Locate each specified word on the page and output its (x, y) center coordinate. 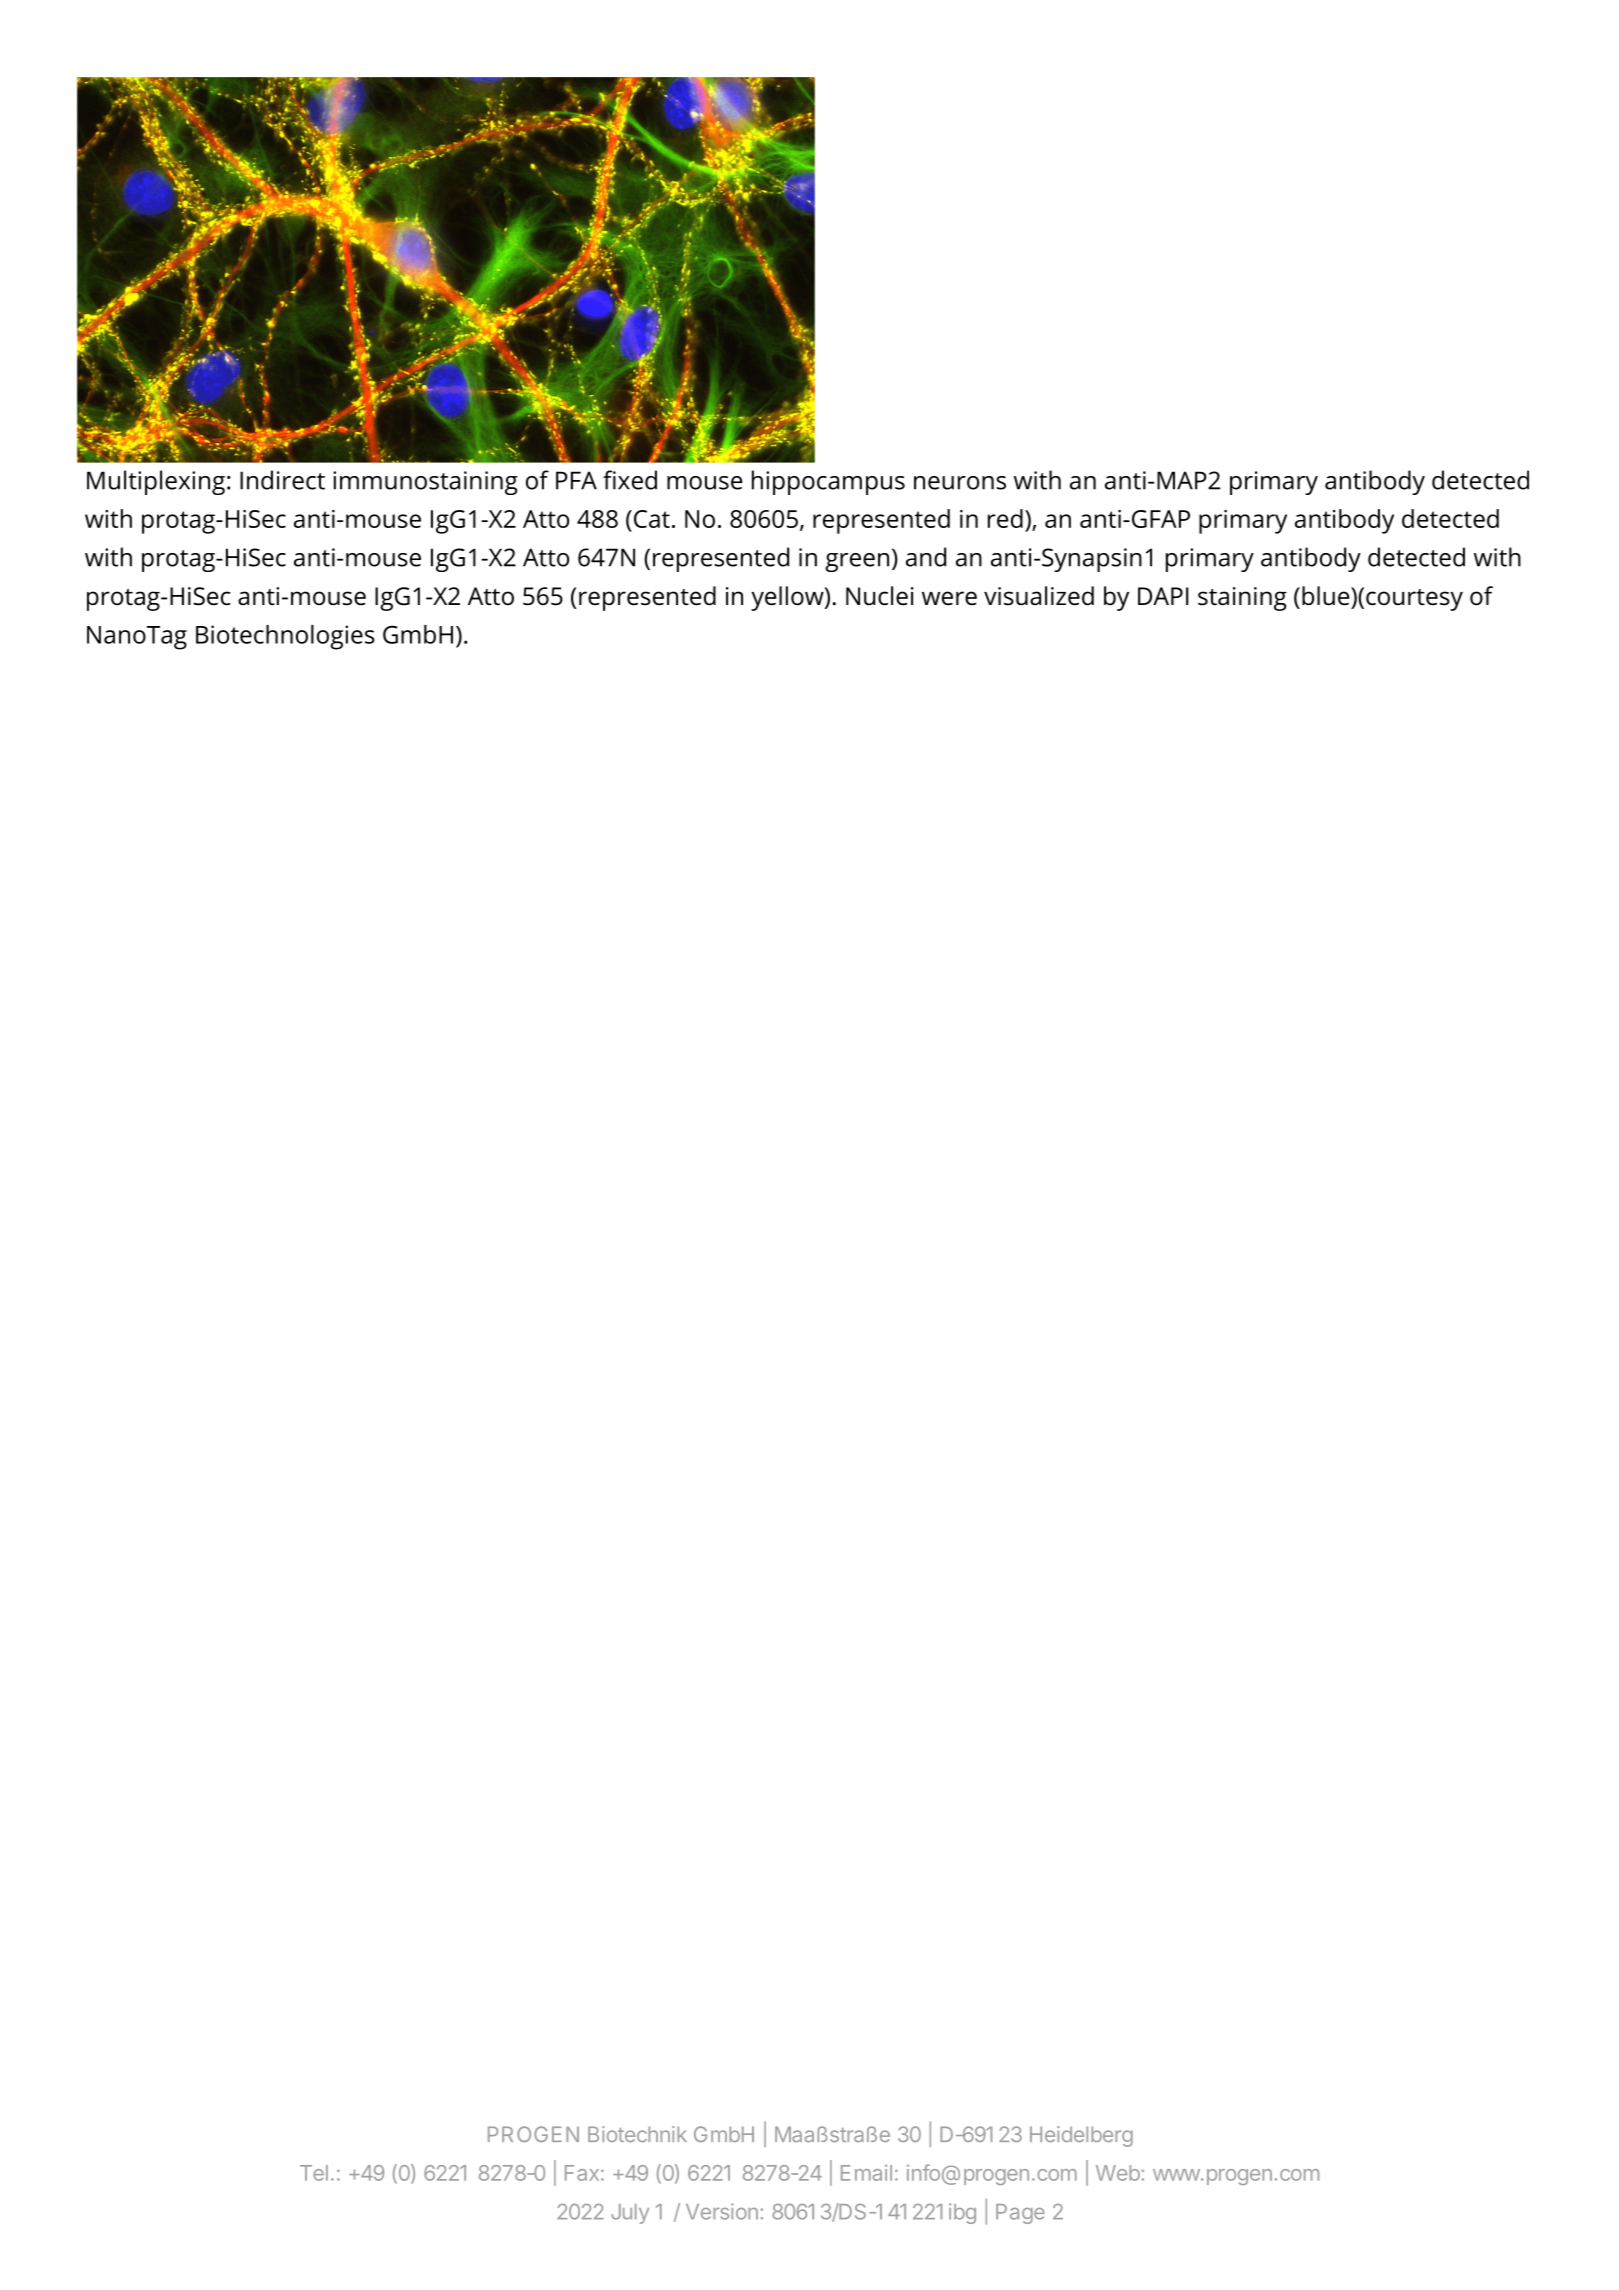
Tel (314, 2173)
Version (722, 2211)
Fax (582, 2173)
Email (866, 2173)
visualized (1039, 596)
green (857, 562)
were (949, 598)
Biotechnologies (285, 637)
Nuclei (880, 596)
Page (1020, 2214)
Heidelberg (1081, 2136)
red (1005, 518)
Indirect (282, 480)
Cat (652, 519)
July (630, 2214)
